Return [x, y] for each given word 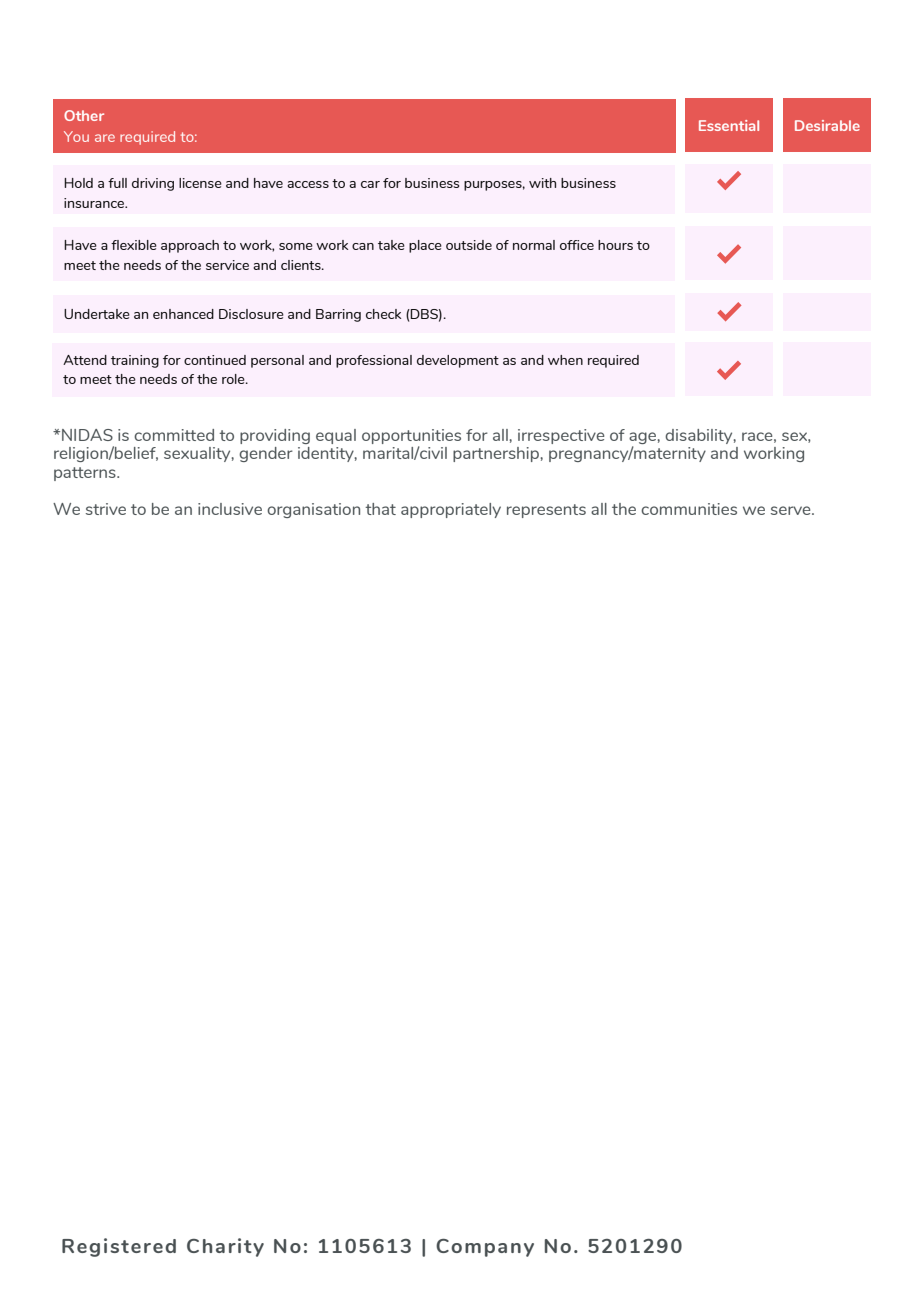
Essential [729, 125]
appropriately [451, 510]
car [370, 184]
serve [792, 510]
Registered [119, 1247]
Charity [225, 1247]
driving [153, 184]
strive [106, 509]
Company [485, 1248]
